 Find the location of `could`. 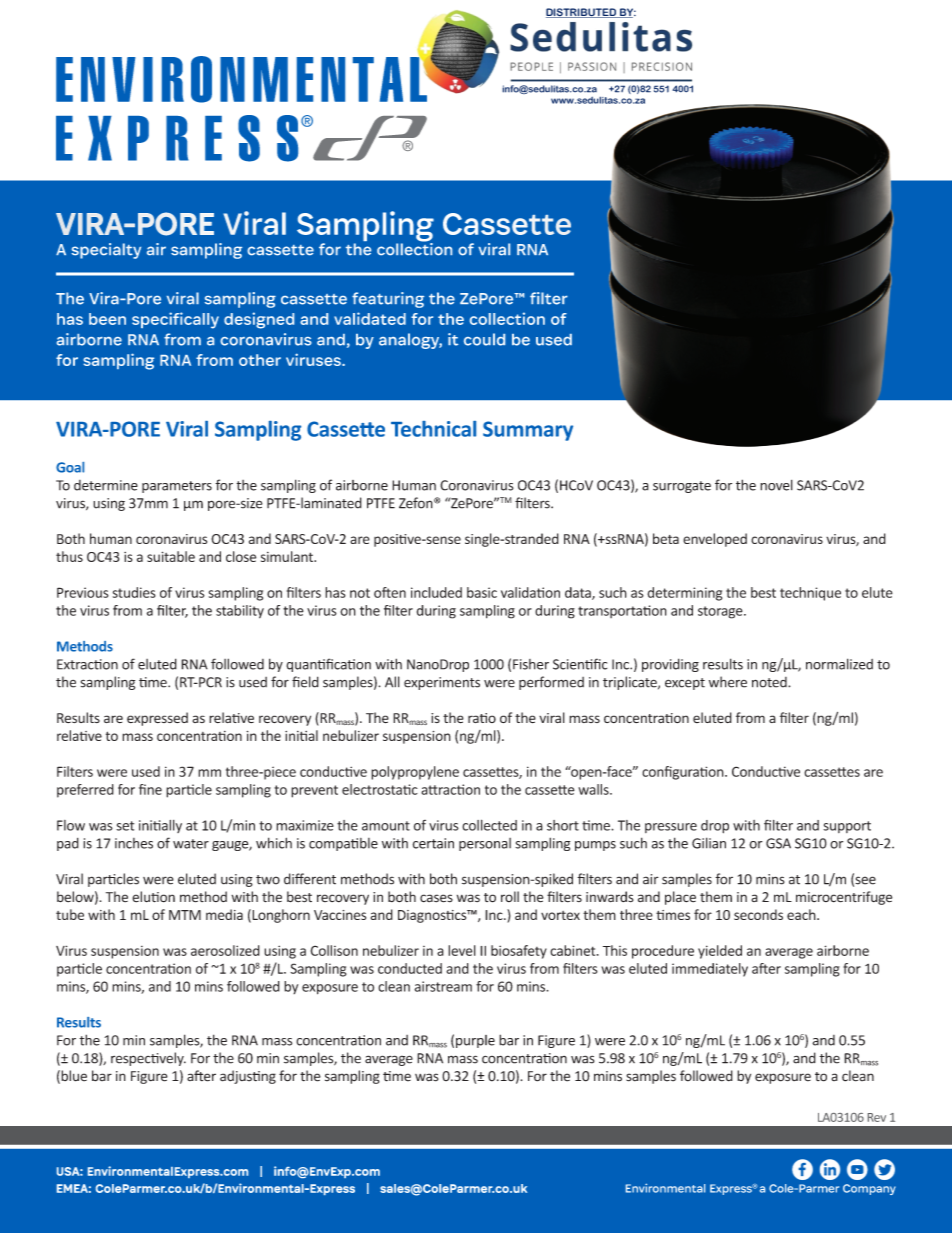

could is located at coordinates (484, 339).
